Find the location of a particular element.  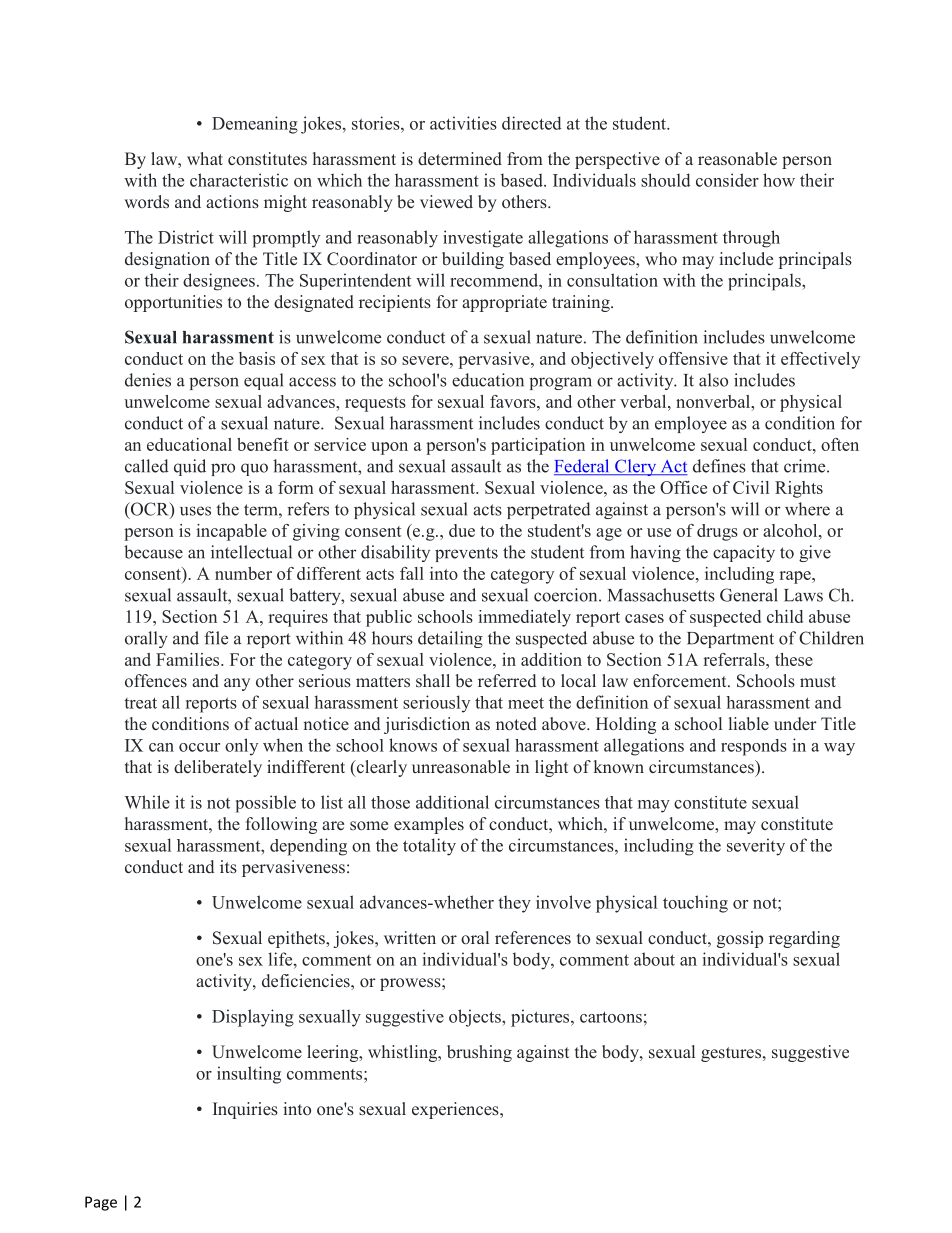

consider is located at coordinates (727, 180).
